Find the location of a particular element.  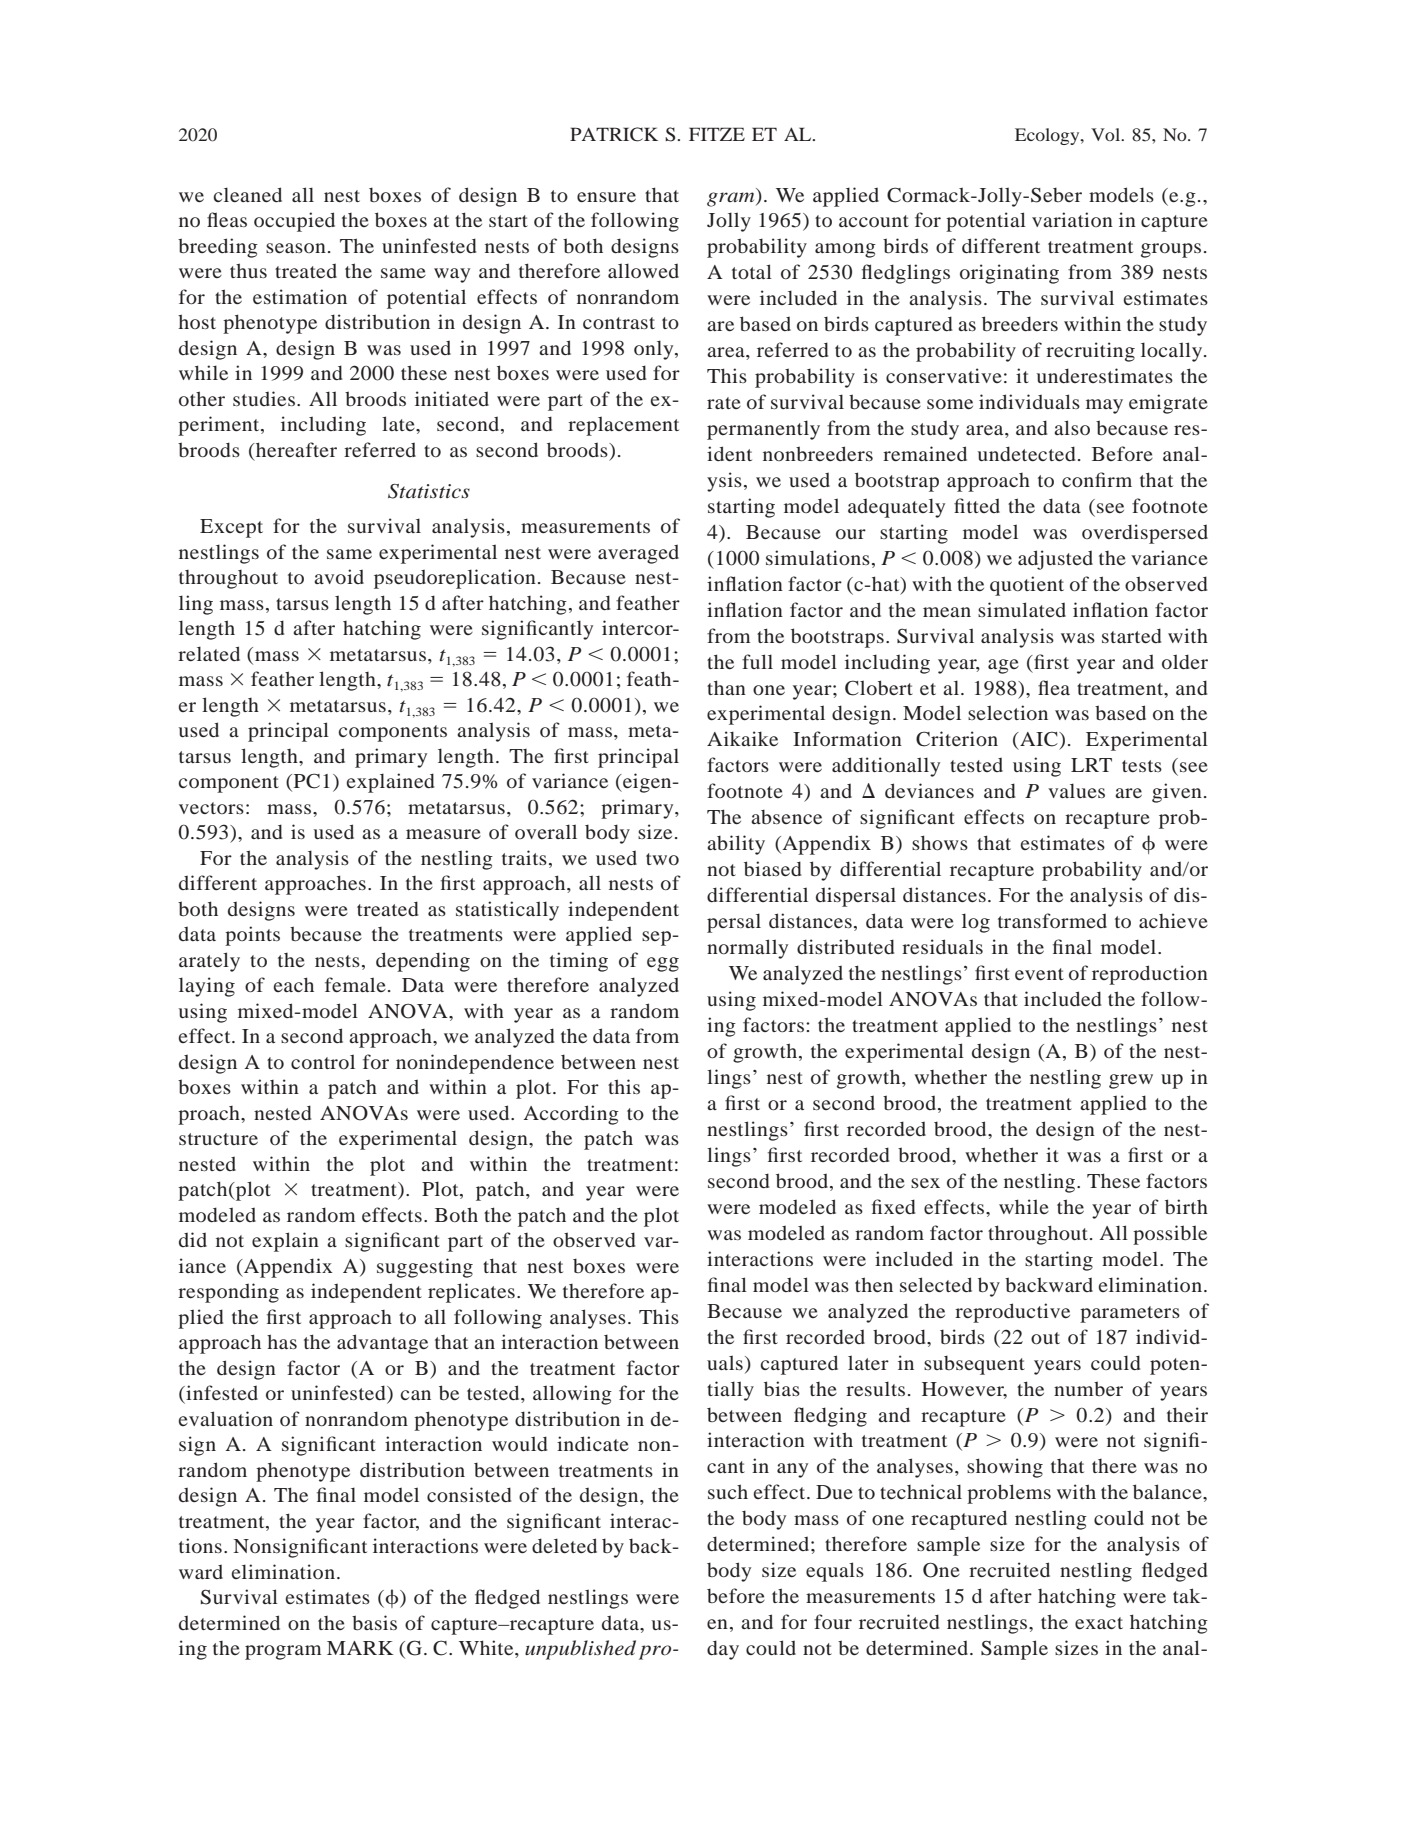

ensure is located at coordinates (606, 197).
